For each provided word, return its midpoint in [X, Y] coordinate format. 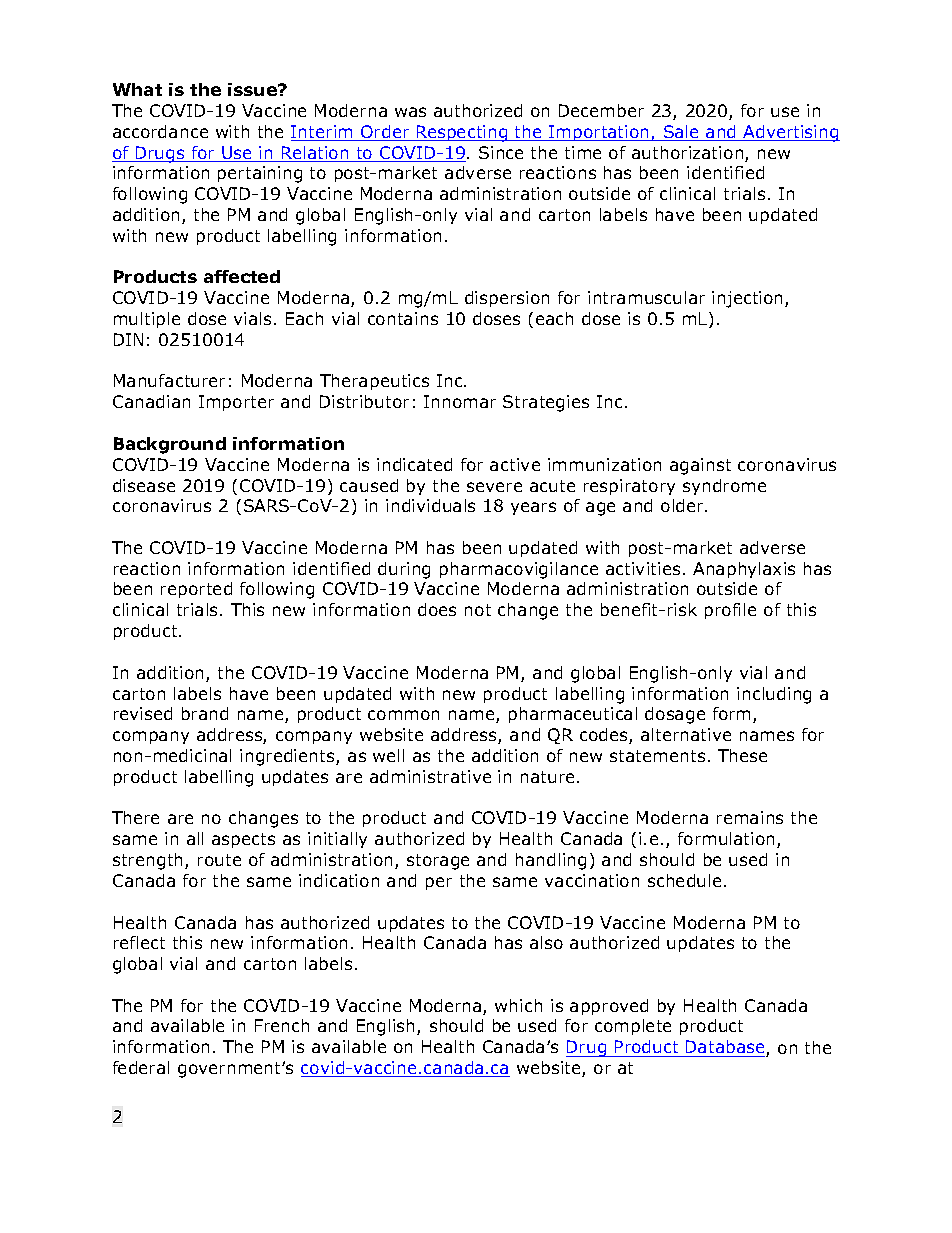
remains [750, 817]
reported [196, 590]
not [478, 610]
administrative [430, 776]
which [518, 1005]
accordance [160, 131]
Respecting [462, 133]
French [282, 1025]
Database [725, 1048]
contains [403, 318]
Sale [681, 133]
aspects [243, 840]
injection [749, 299]
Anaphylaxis [744, 570]
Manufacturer [169, 380]
